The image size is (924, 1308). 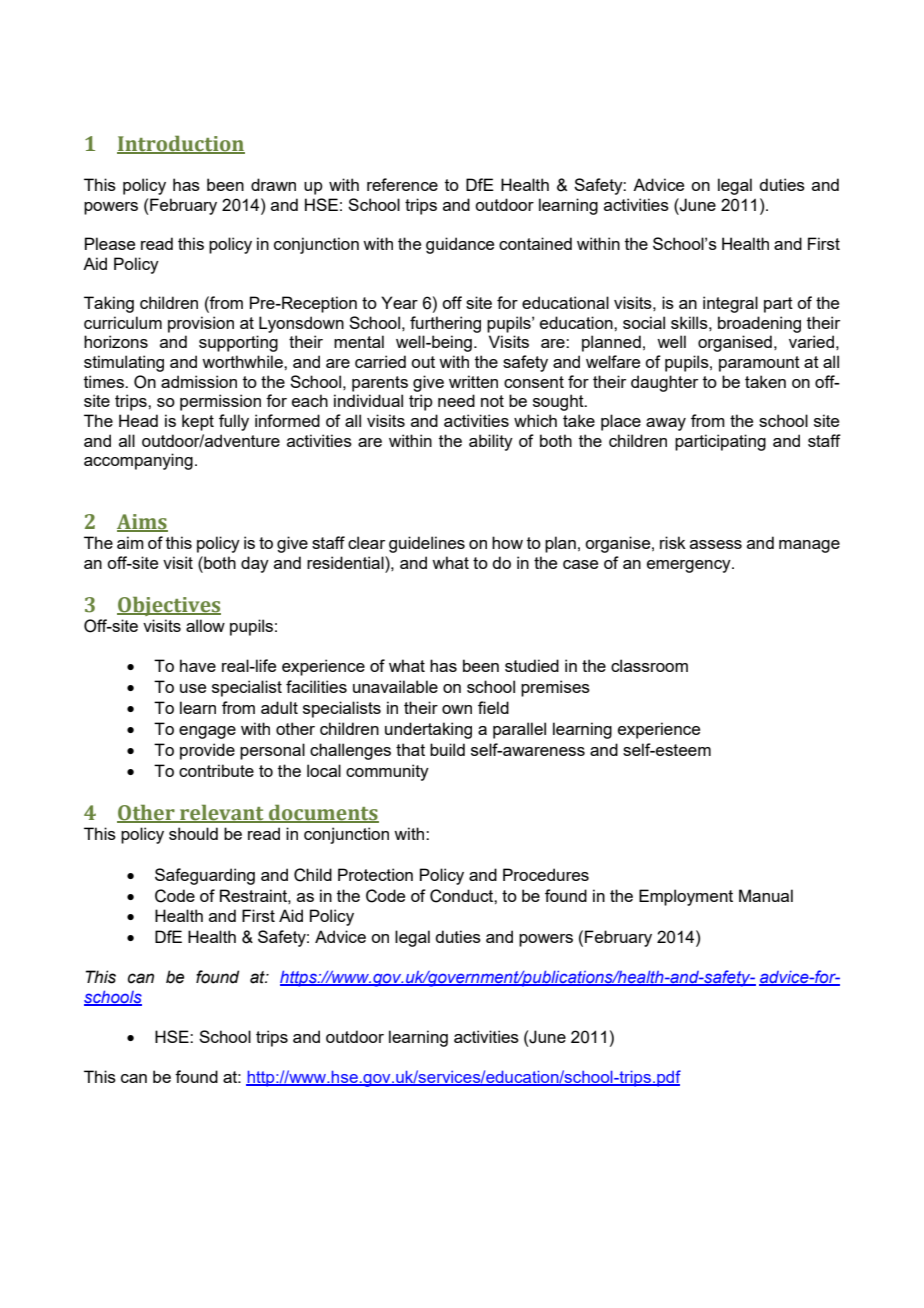 What do you see at coordinates (142, 523) in the screenshot?
I see `Aims` at bounding box center [142, 523].
